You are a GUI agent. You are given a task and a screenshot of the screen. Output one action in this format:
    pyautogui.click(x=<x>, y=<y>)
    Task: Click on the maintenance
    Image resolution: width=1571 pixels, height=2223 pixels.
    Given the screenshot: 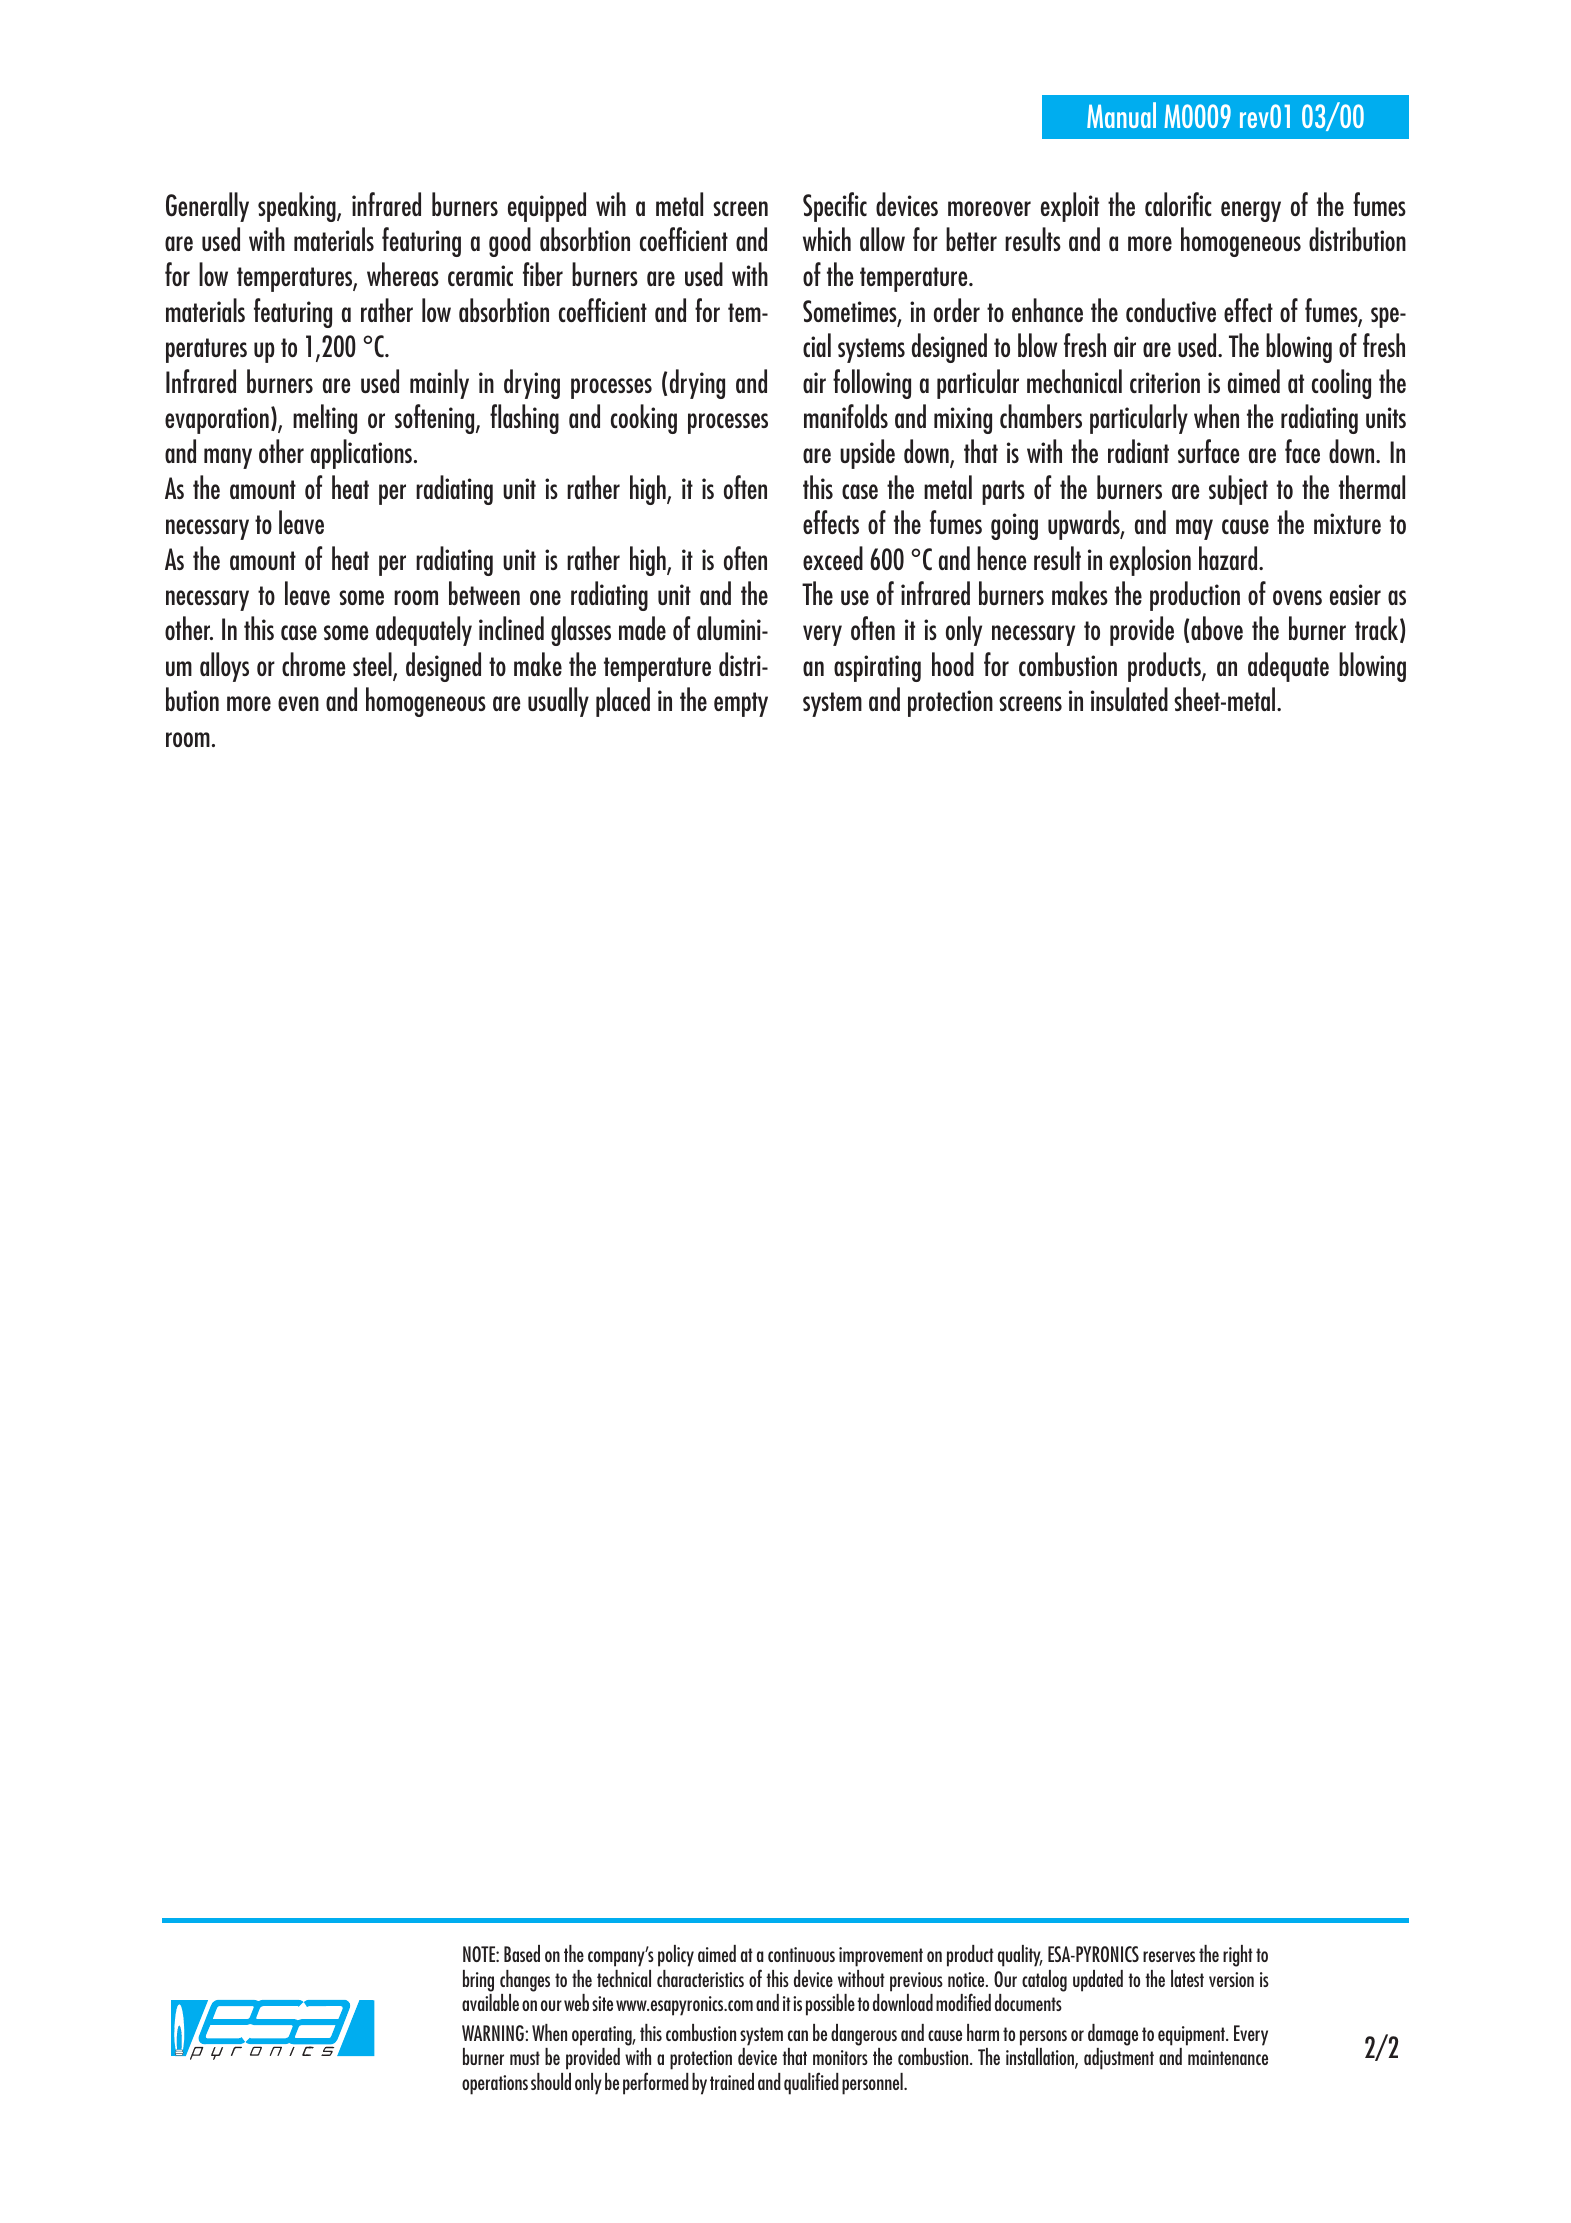 What is the action you would take?
    pyautogui.click(x=1228, y=2057)
